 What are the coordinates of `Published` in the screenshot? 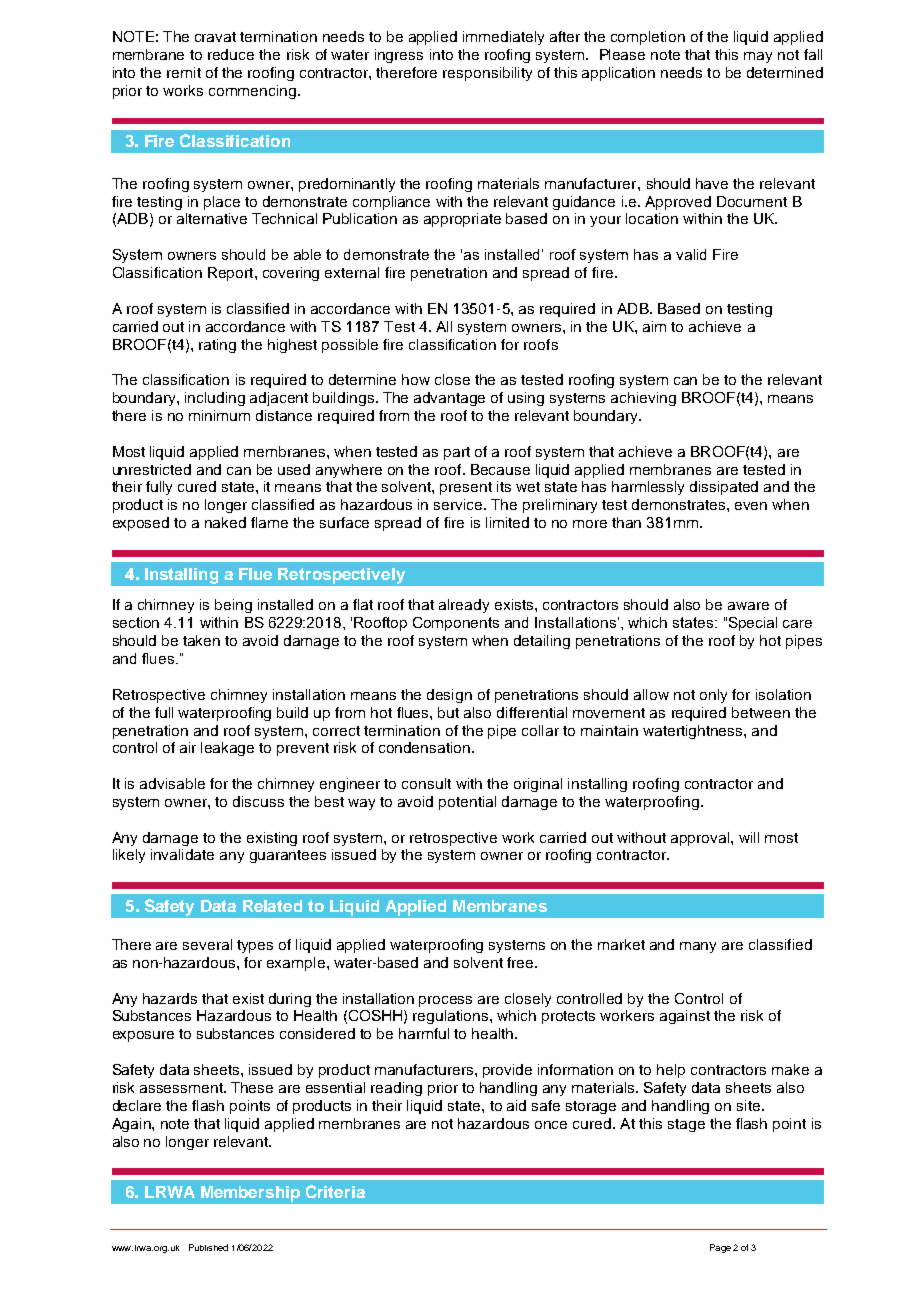 It's located at (208, 1247).
